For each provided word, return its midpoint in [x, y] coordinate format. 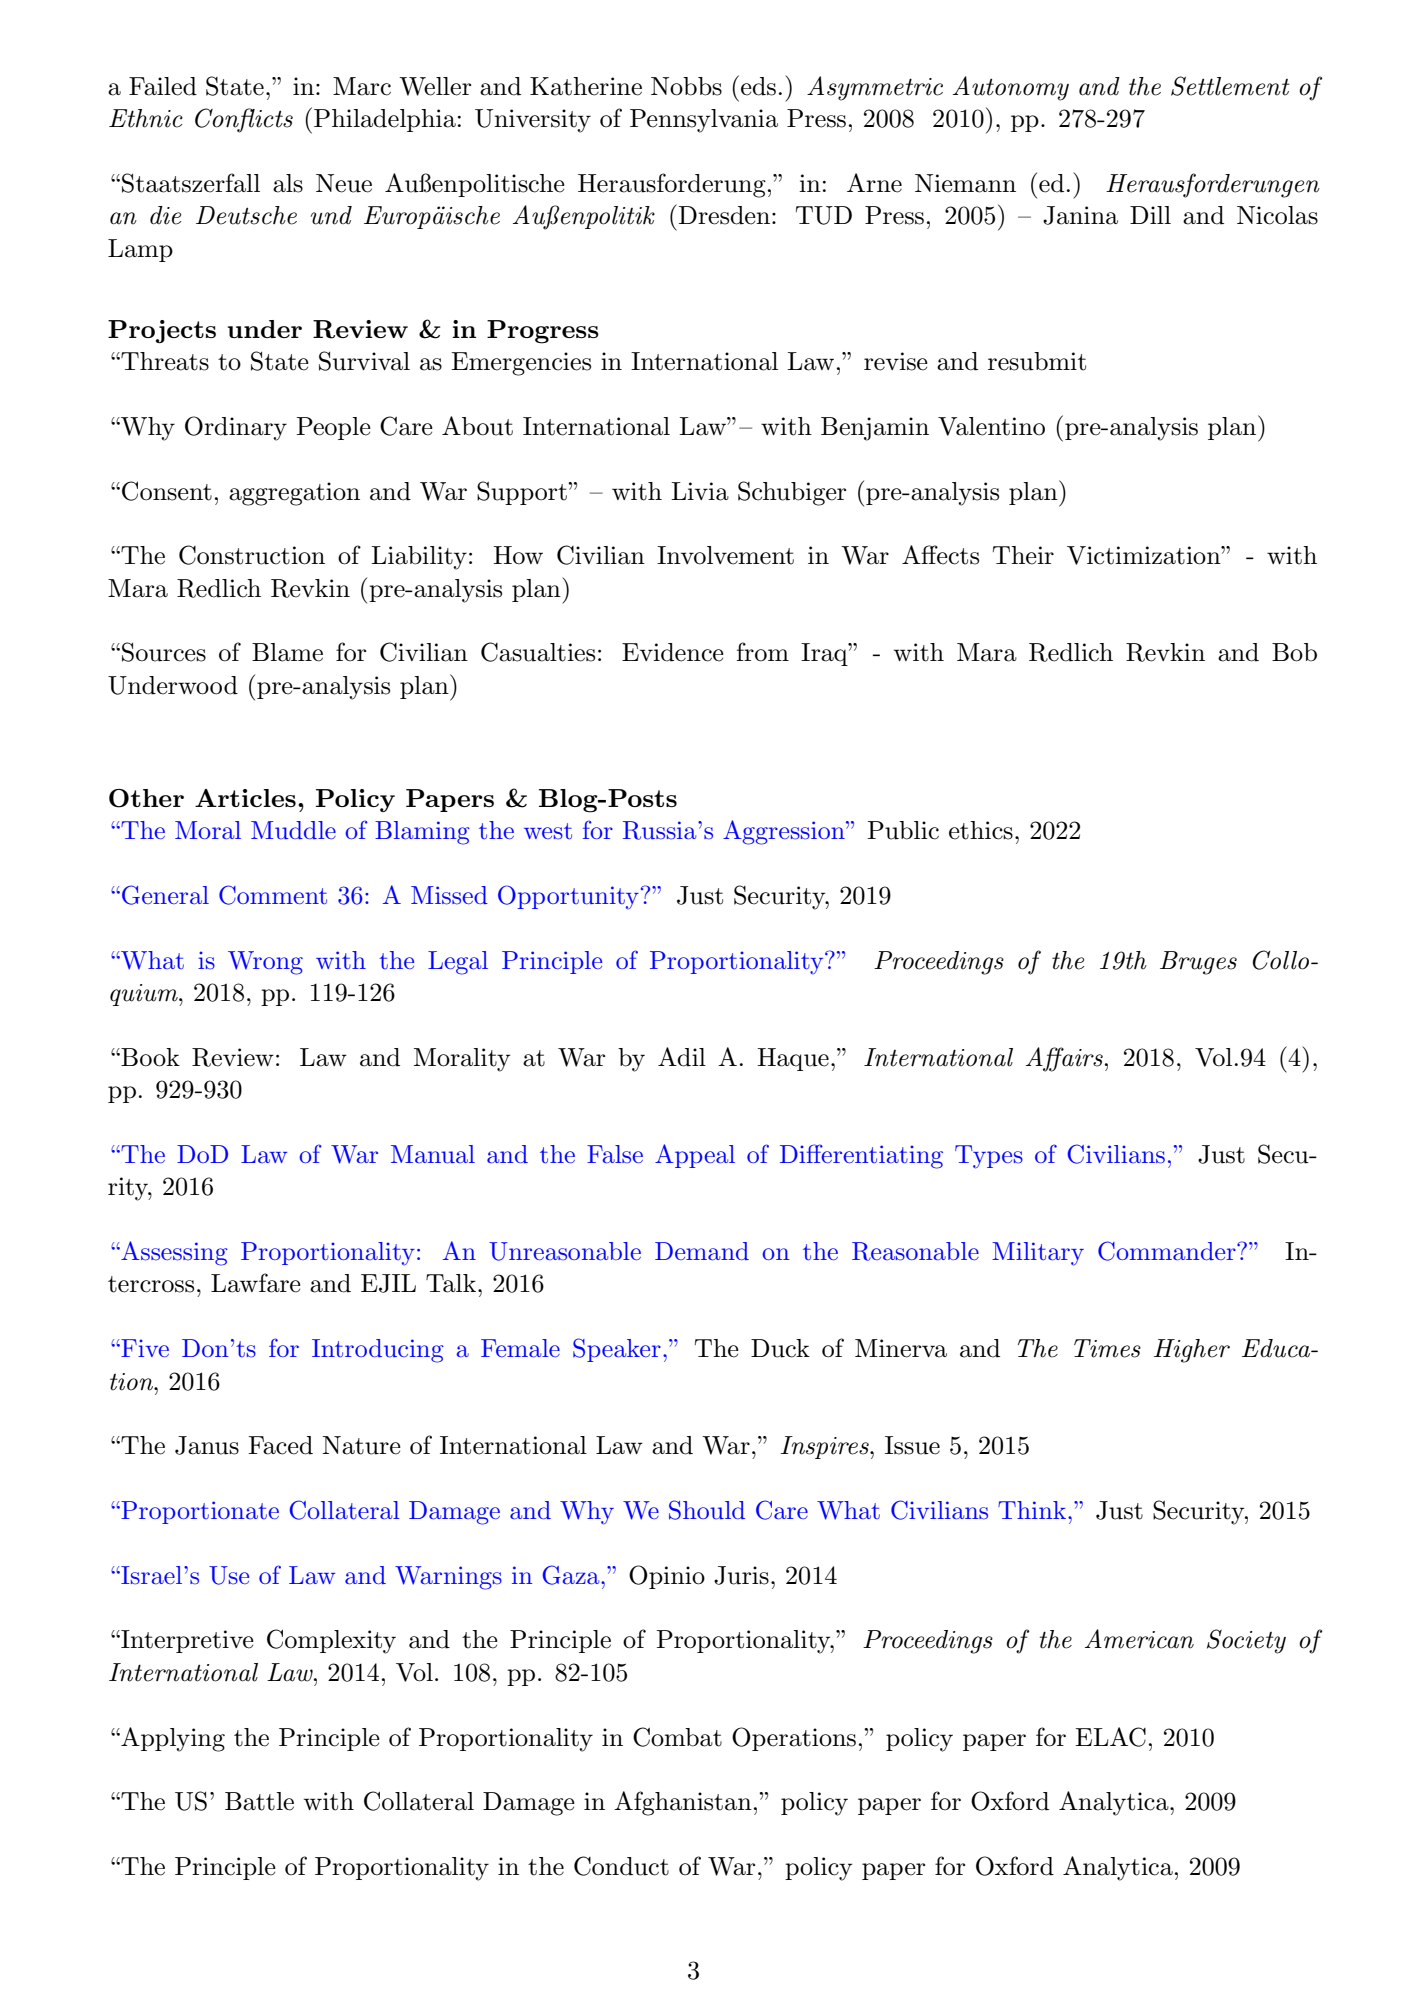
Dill [1150, 215]
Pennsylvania [704, 121]
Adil [682, 1057]
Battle [259, 1801]
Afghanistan [683, 1803]
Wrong [265, 963]
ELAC [1110, 1737]
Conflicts [244, 120]
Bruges [1198, 963]
